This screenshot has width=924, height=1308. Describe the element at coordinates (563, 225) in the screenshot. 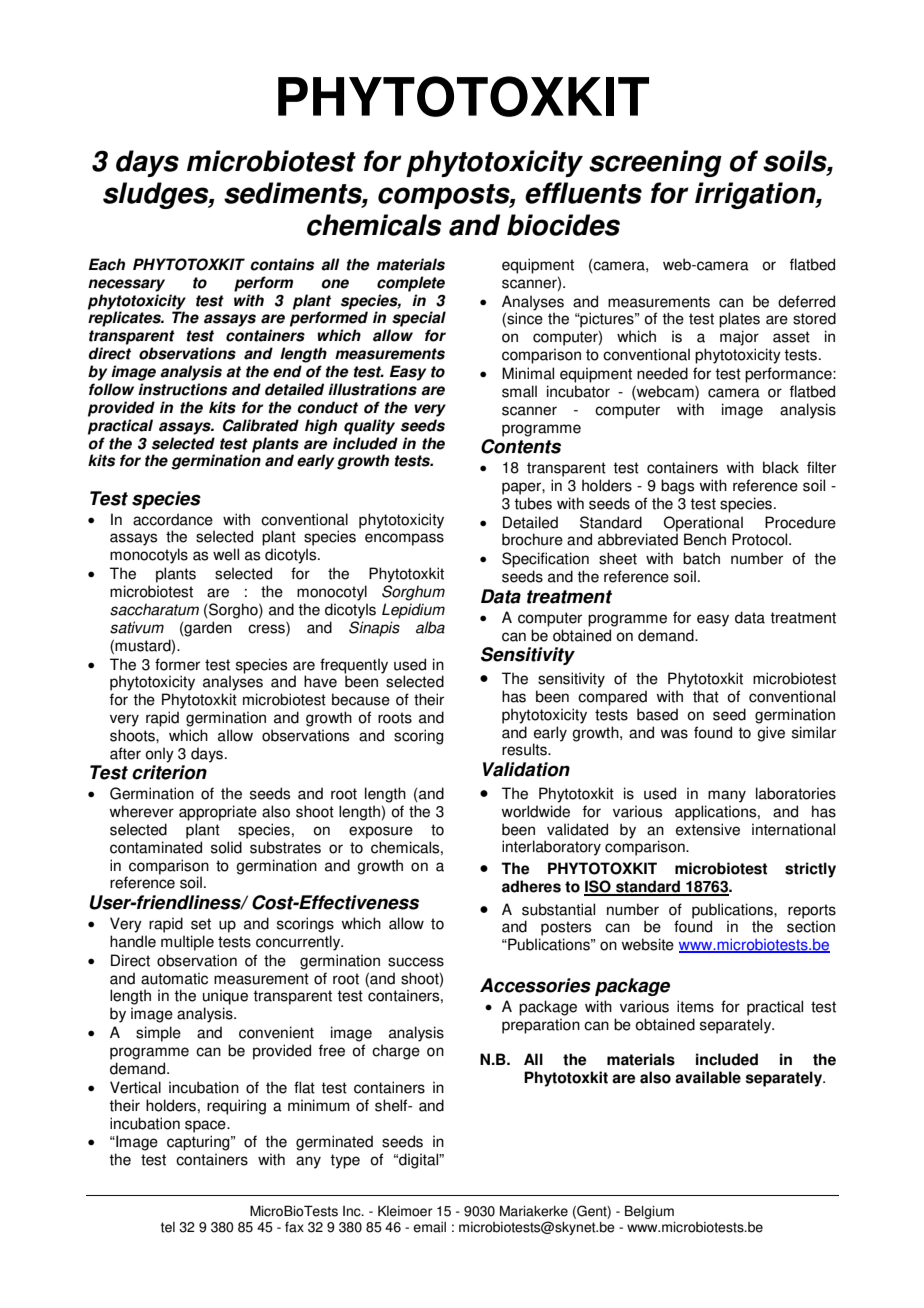

I see `biocides` at that location.
